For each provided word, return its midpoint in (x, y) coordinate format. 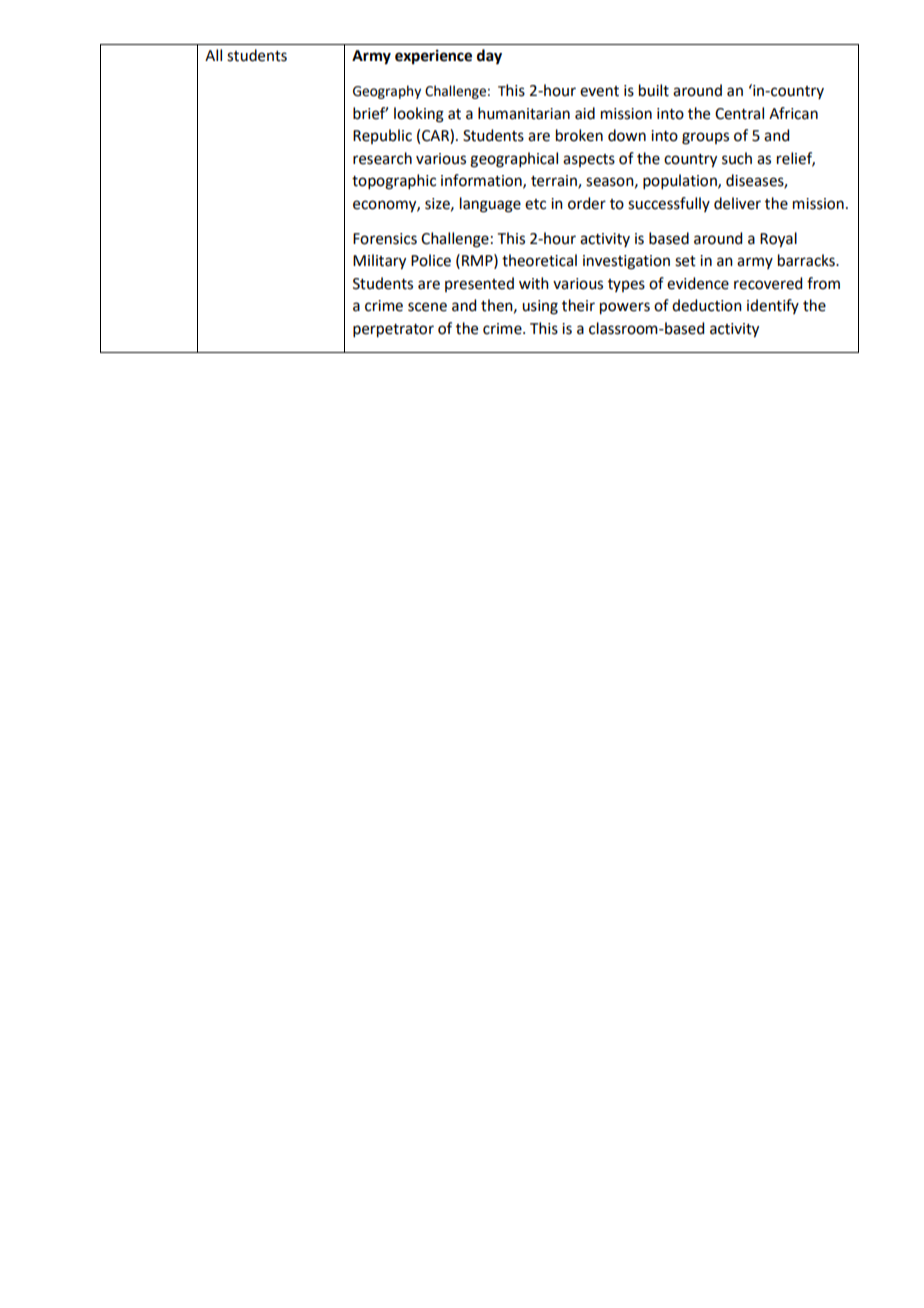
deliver (737, 203)
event (599, 91)
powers (625, 308)
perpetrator (393, 331)
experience (433, 57)
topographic (394, 182)
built (654, 90)
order (587, 203)
